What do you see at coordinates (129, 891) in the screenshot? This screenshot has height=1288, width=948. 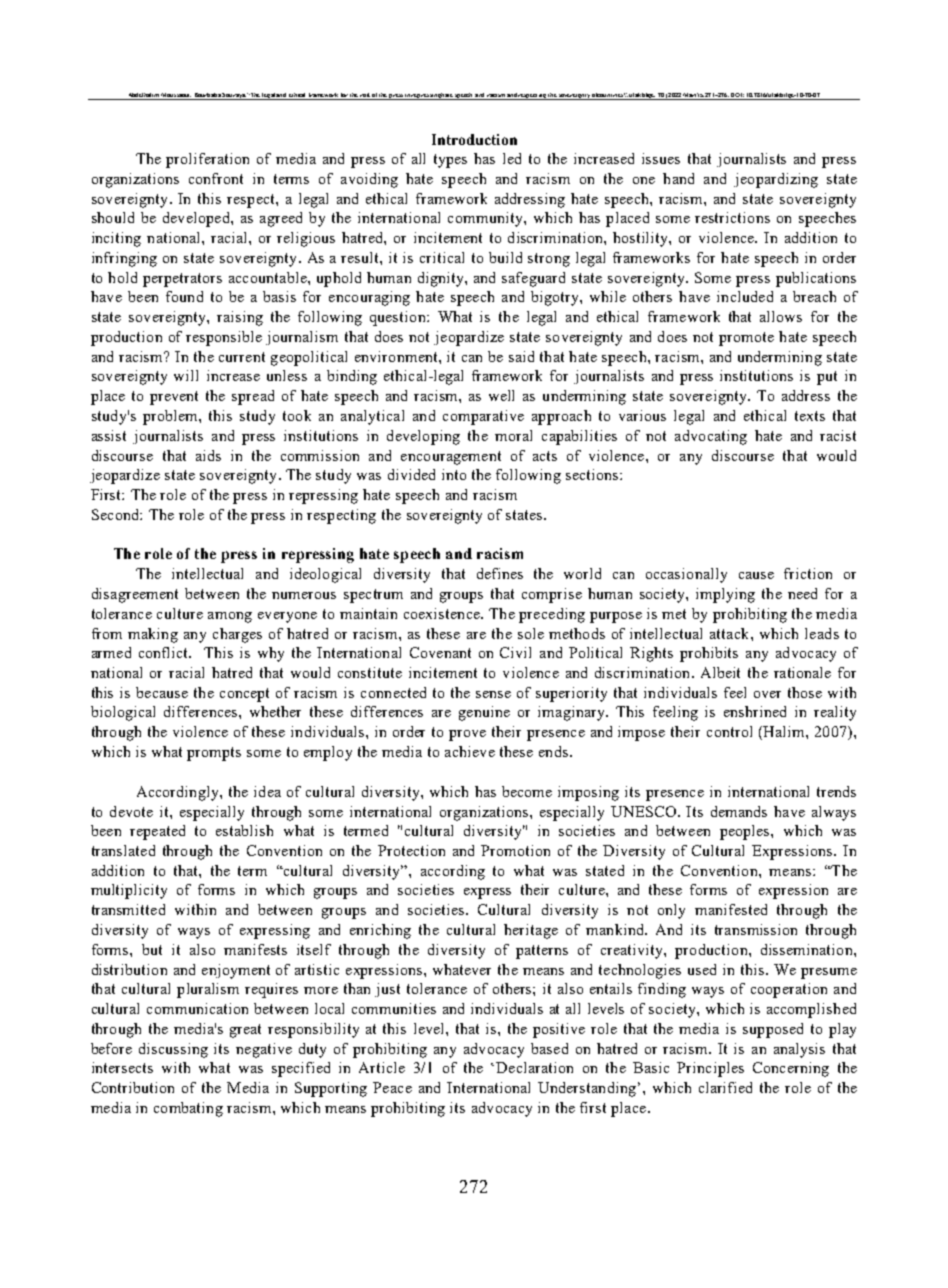 I see `multiplicity` at bounding box center [129, 891].
